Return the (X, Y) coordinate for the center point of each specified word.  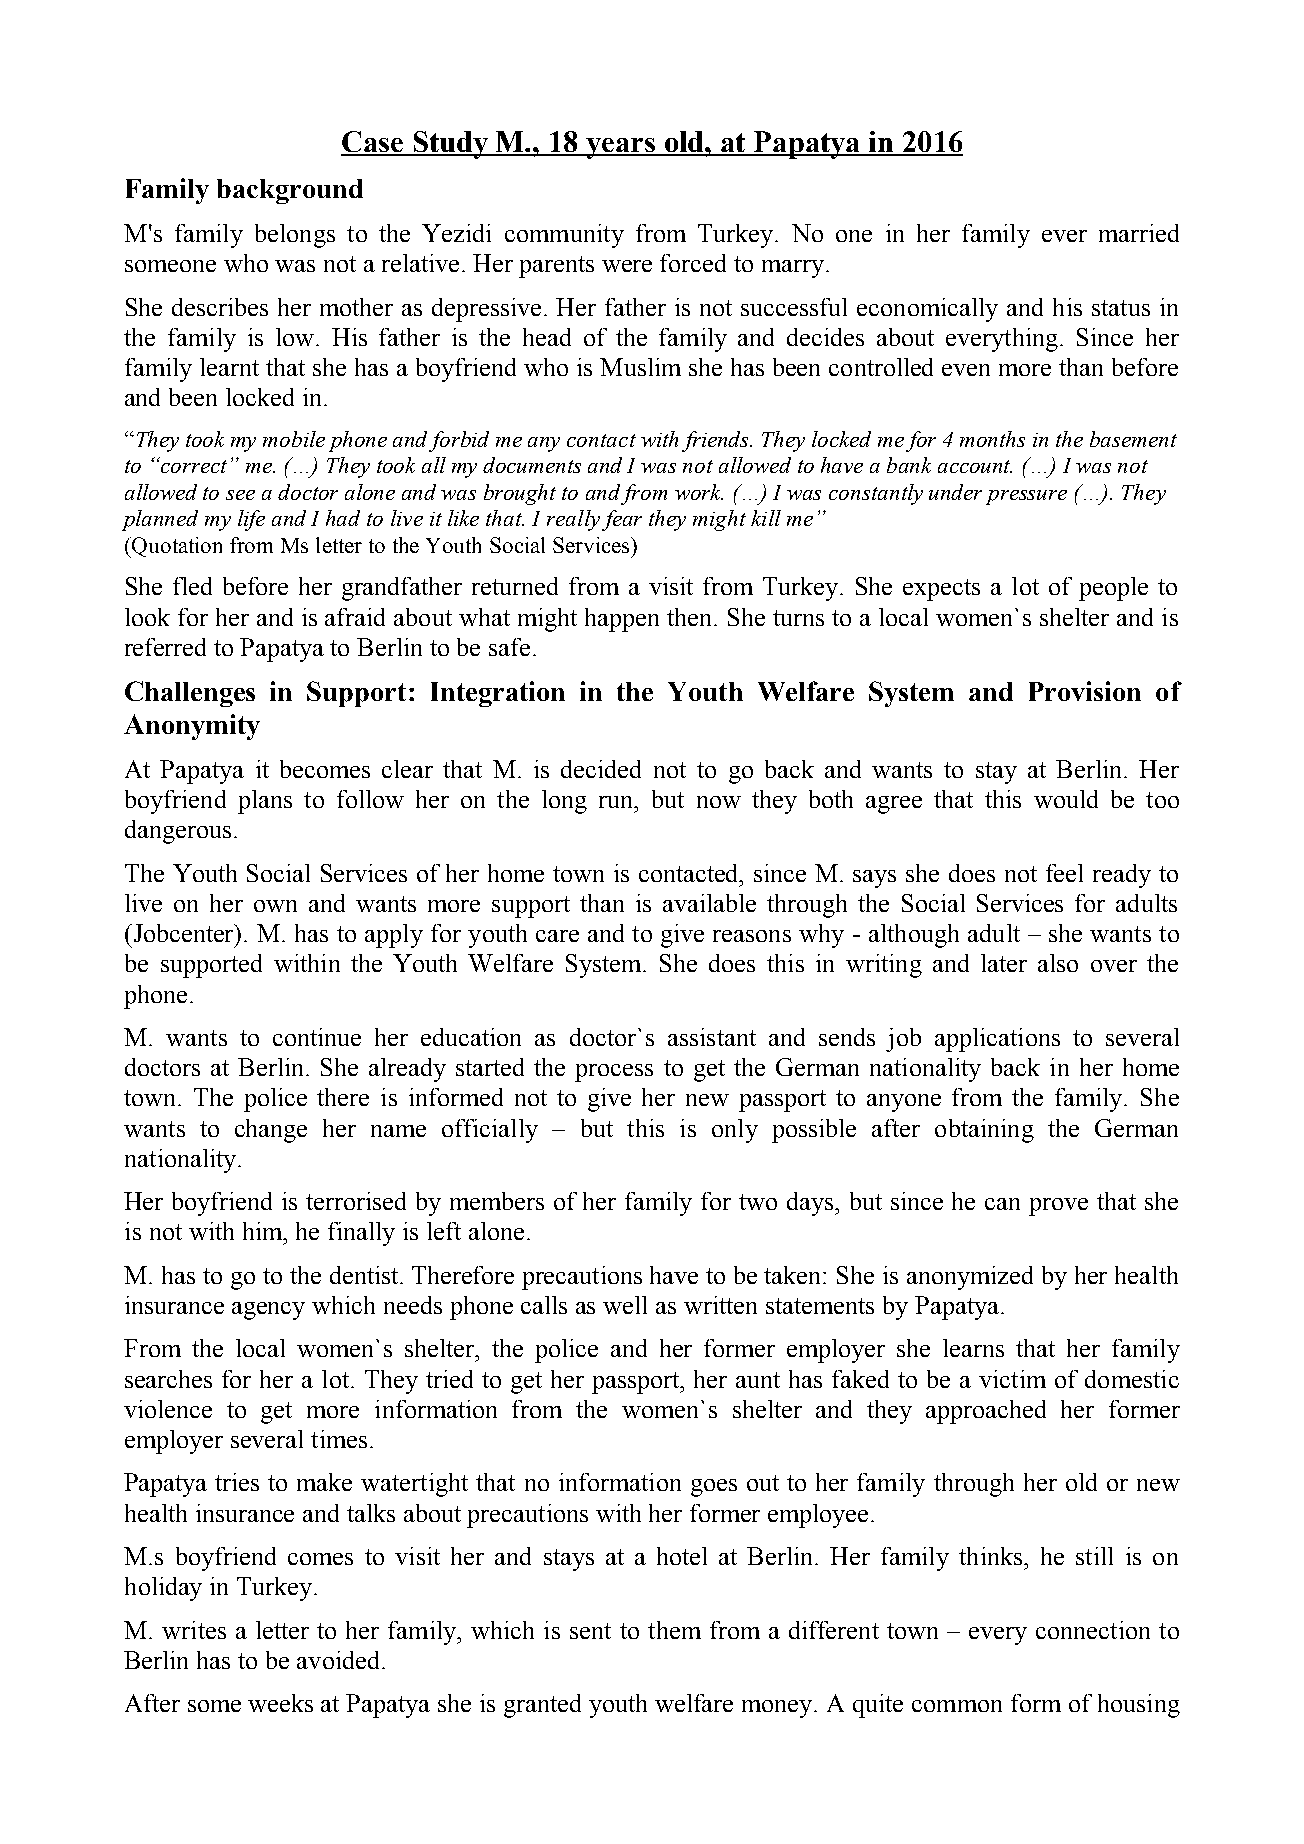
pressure (1026, 497)
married (1139, 233)
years (621, 148)
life (251, 520)
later (1004, 963)
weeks (280, 1703)
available (709, 903)
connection (1093, 1630)
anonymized (970, 1278)
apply (394, 936)
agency (268, 1311)
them (674, 1630)
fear (622, 520)
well (625, 1305)
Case (373, 143)
